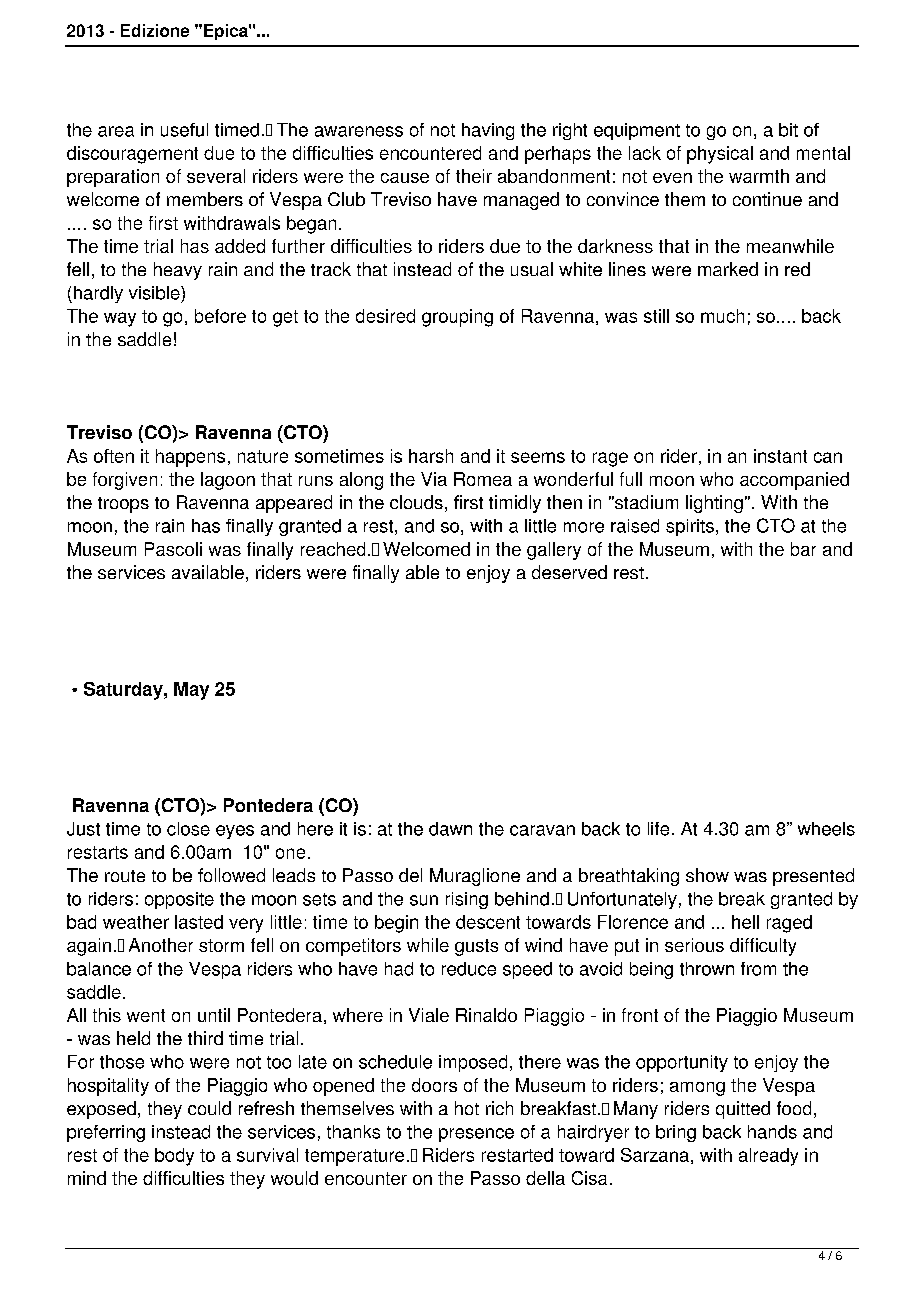  I want to click on instant, so click(780, 456).
